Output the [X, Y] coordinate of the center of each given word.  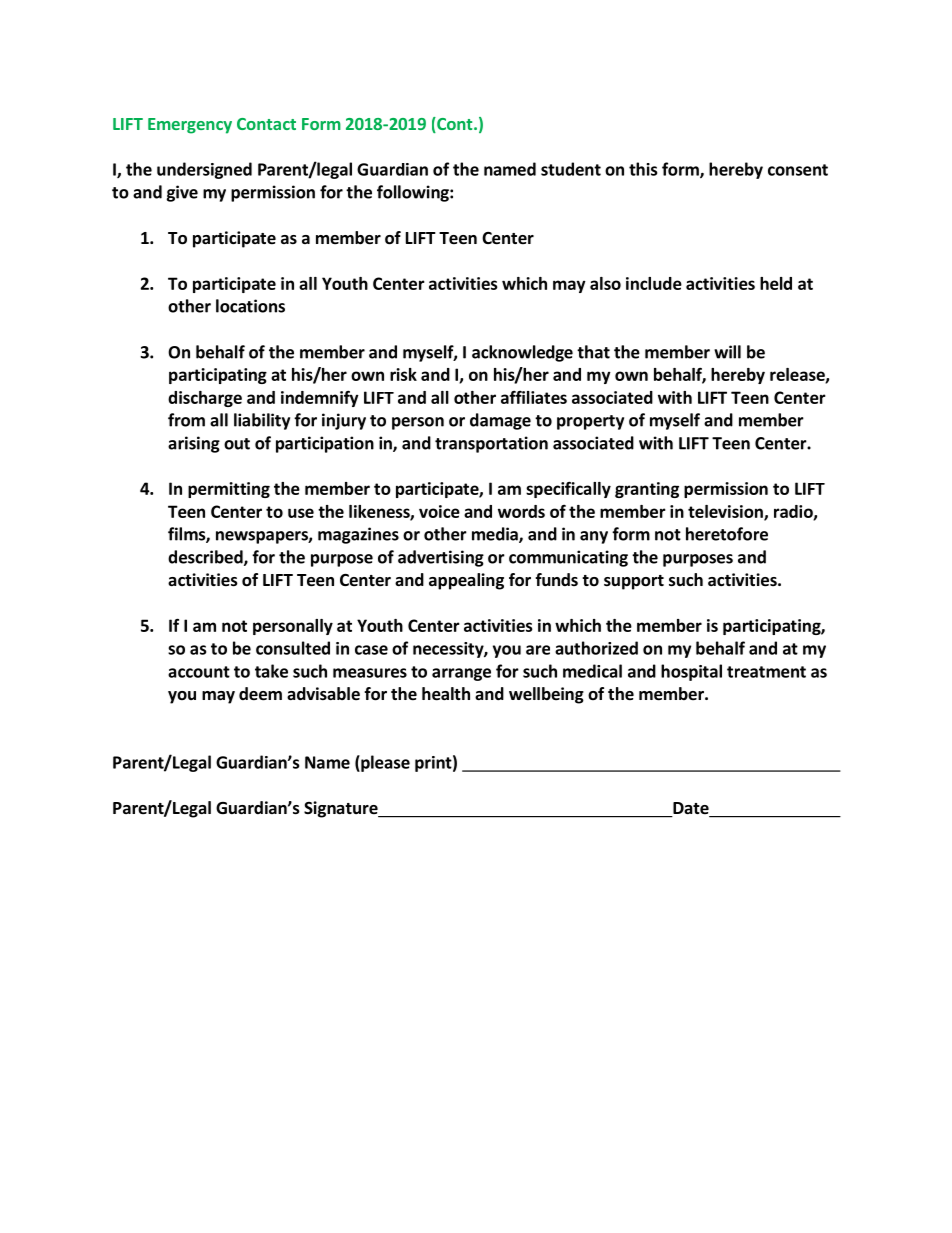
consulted [293, 648]
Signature [342, 809]
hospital [691, 672]
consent [798, 170]
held [776, 283]
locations [250, 306]
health [446, 694]
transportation [491, 444]
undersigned [204, 170]
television [726, 512]
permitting [229, 490]
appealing [466, 581]
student [571, 169]
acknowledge [522, 353]
